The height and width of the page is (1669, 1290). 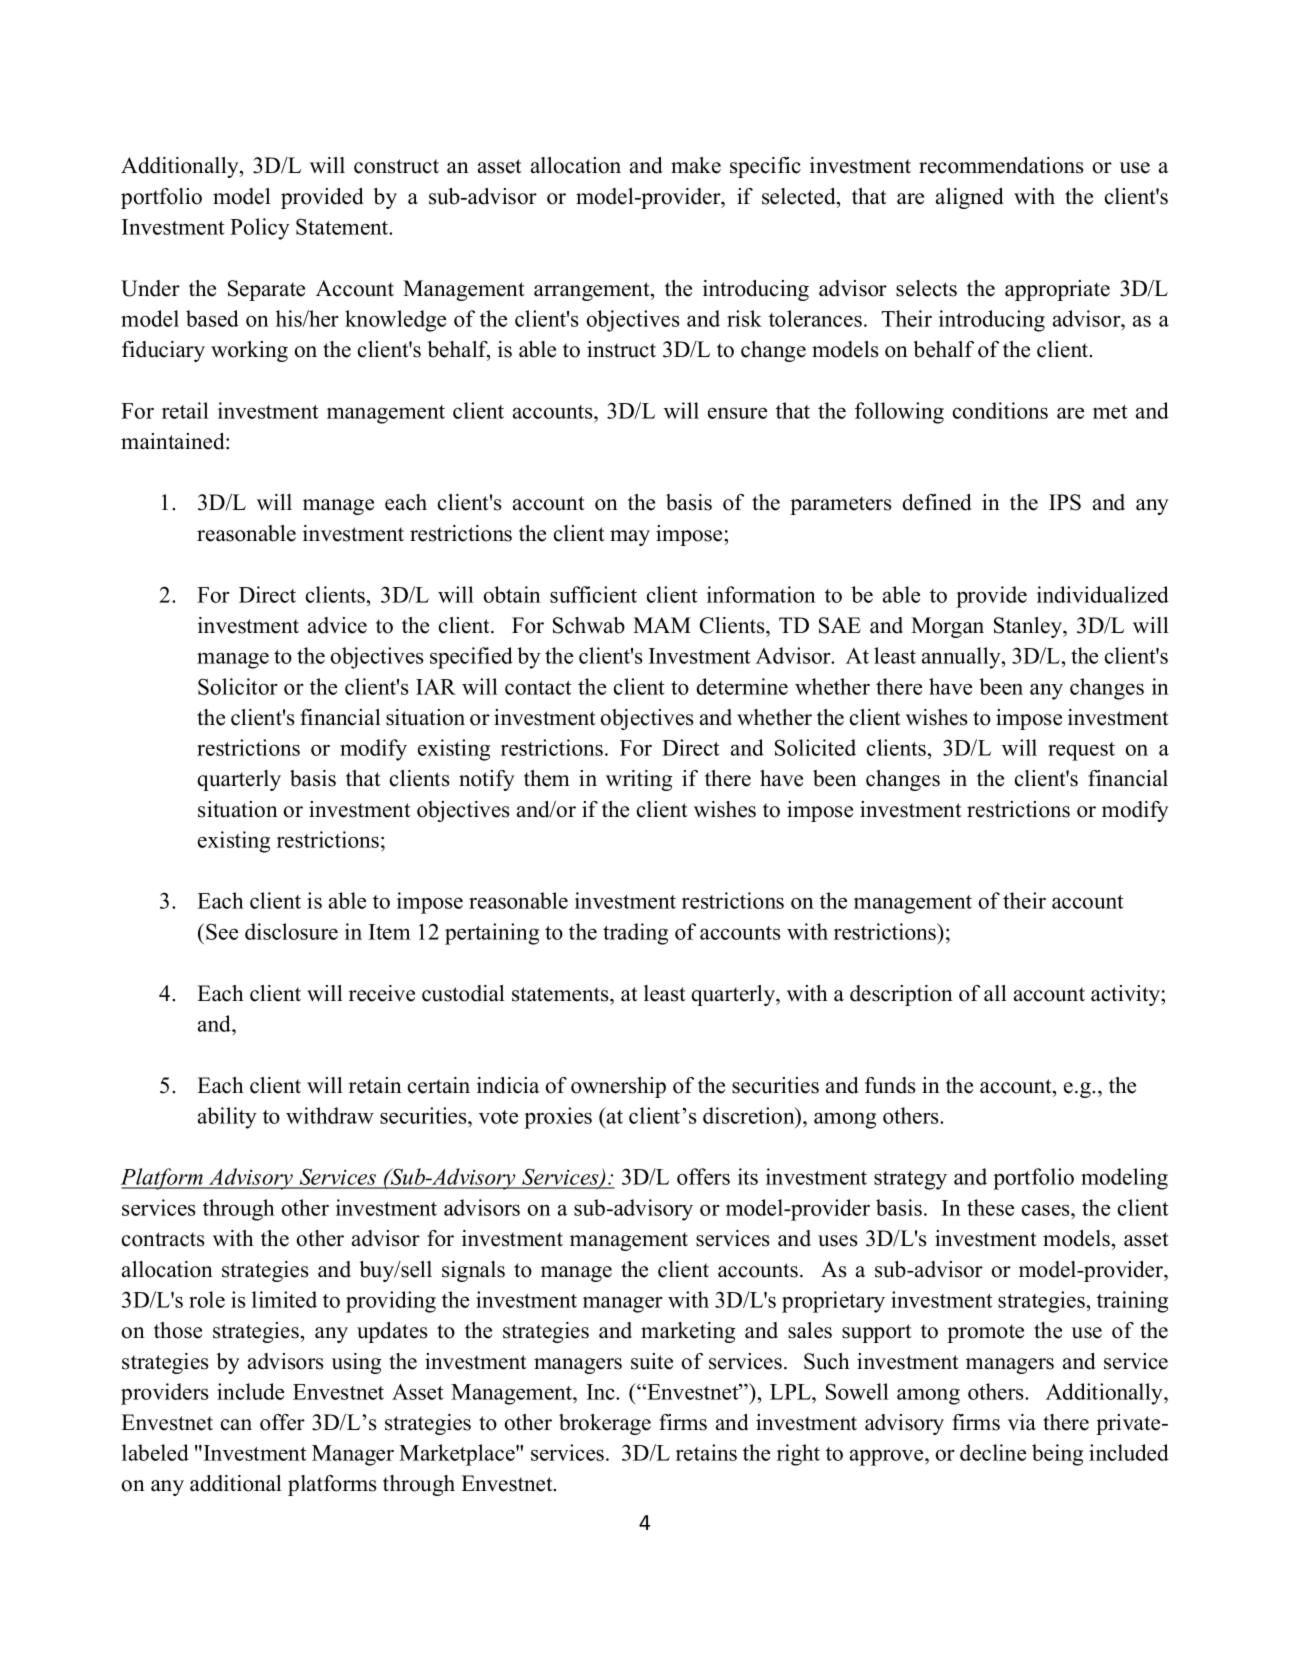 What do you see at coordinates (260, 229) in the page?
I see `Policy` at bounding box center [260, 229].
